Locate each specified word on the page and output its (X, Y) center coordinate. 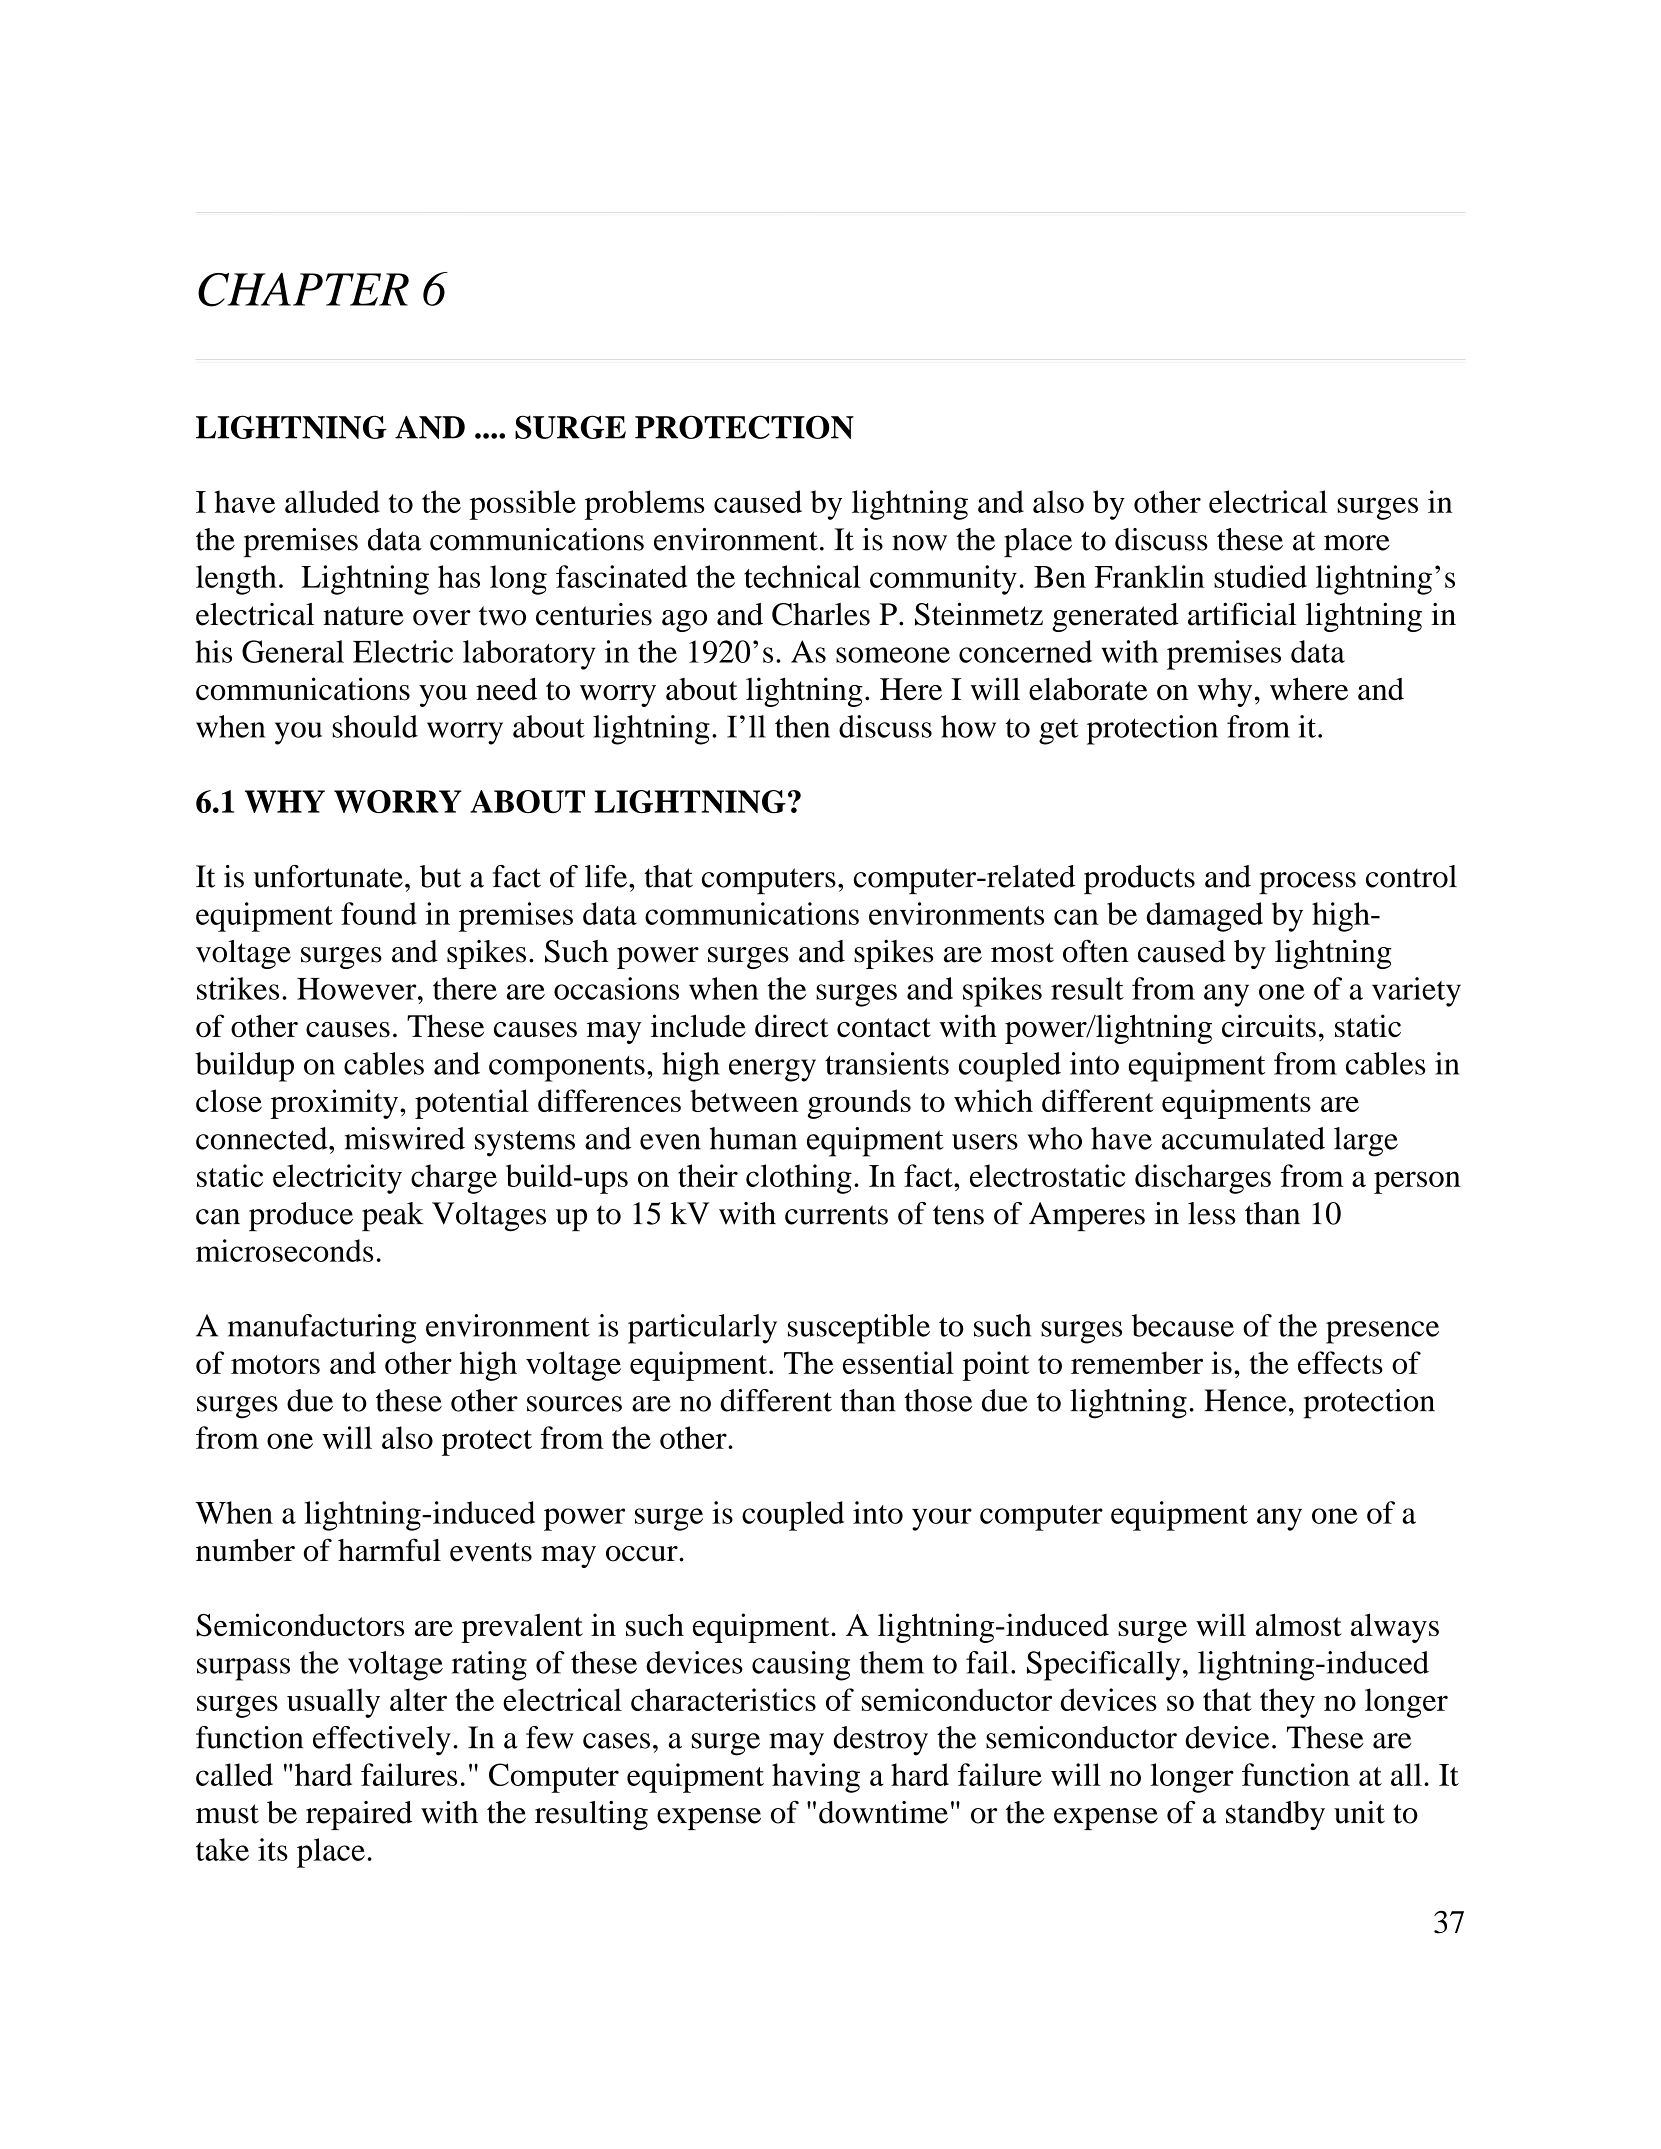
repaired (359, 1815)
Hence (1245, 1400)
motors (275, 1364)
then (802, 726)
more (1357, 543)
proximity (334, 1104)
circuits (1269, 1026)
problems (644, 505)
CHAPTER (303, 290)
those (938, 1400)
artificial (1242, 614)
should (375, 726)
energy (772, 1070)
